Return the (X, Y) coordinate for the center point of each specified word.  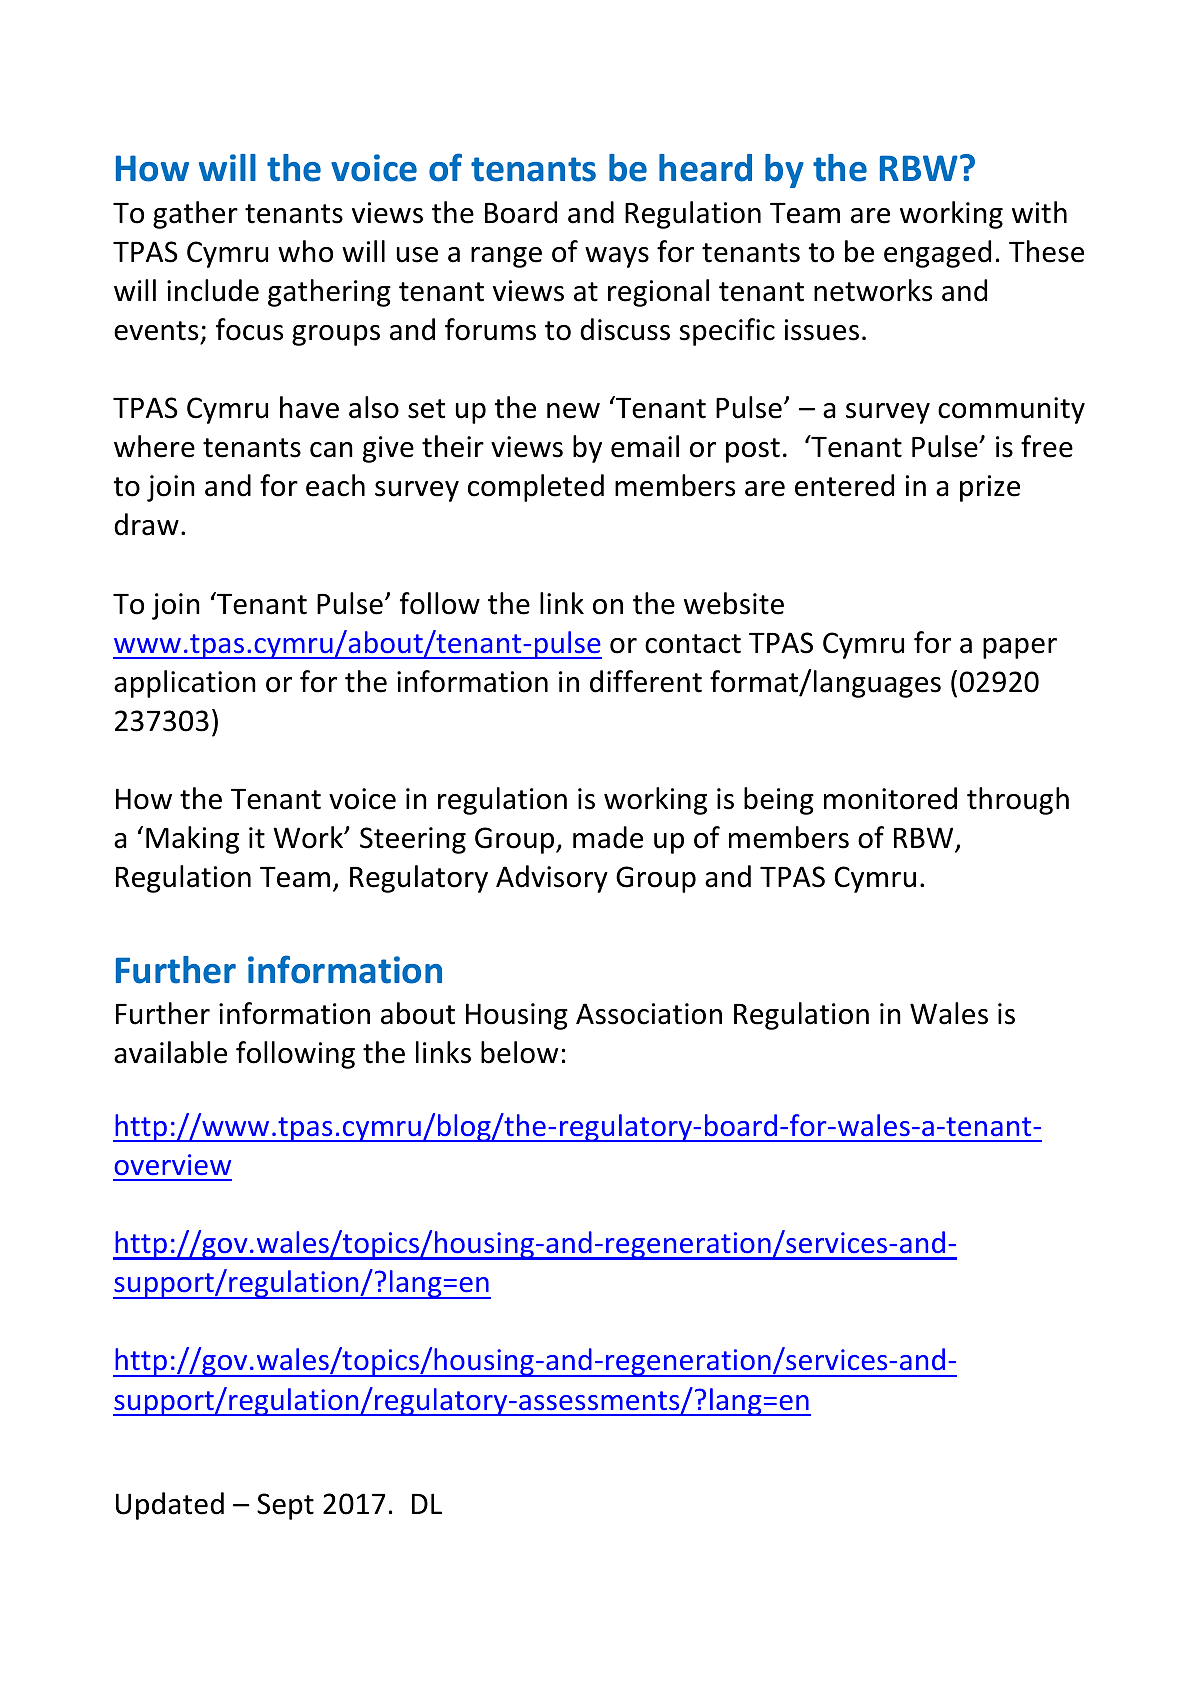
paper (1020, 648)
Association (649, 1014)
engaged (937, 254)
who (305, 251)
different (646, 681)
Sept (285, 1506)
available (170, 1052)
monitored (890, 798)
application (185, 684)
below (519, 1052)
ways (617, 257)
